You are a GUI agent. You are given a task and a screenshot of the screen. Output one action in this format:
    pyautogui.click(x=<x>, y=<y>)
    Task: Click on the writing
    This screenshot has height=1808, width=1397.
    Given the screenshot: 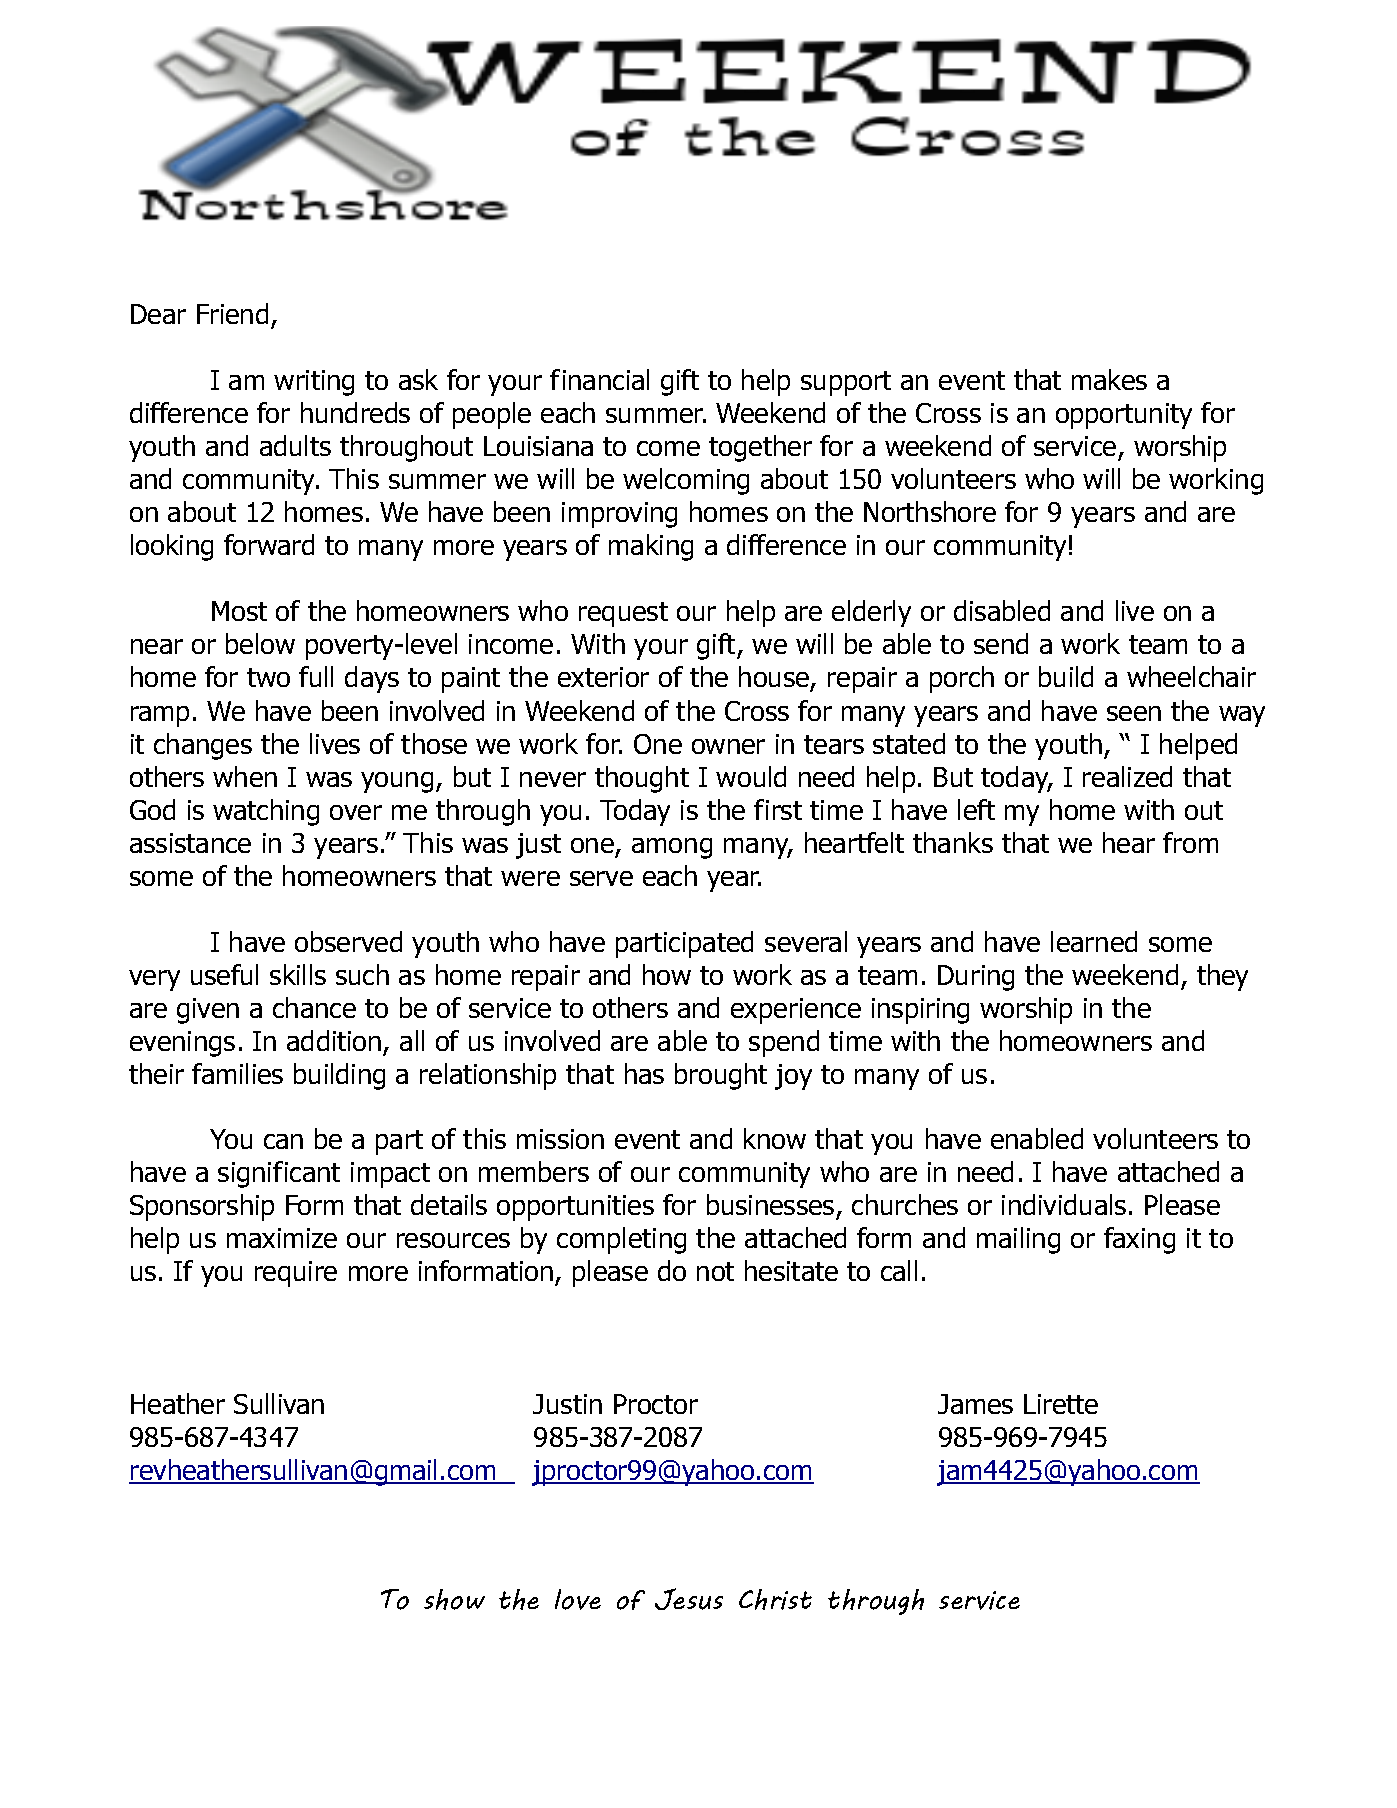 What is the action you would take?
    pyautogui.click(x=314, y=383)
